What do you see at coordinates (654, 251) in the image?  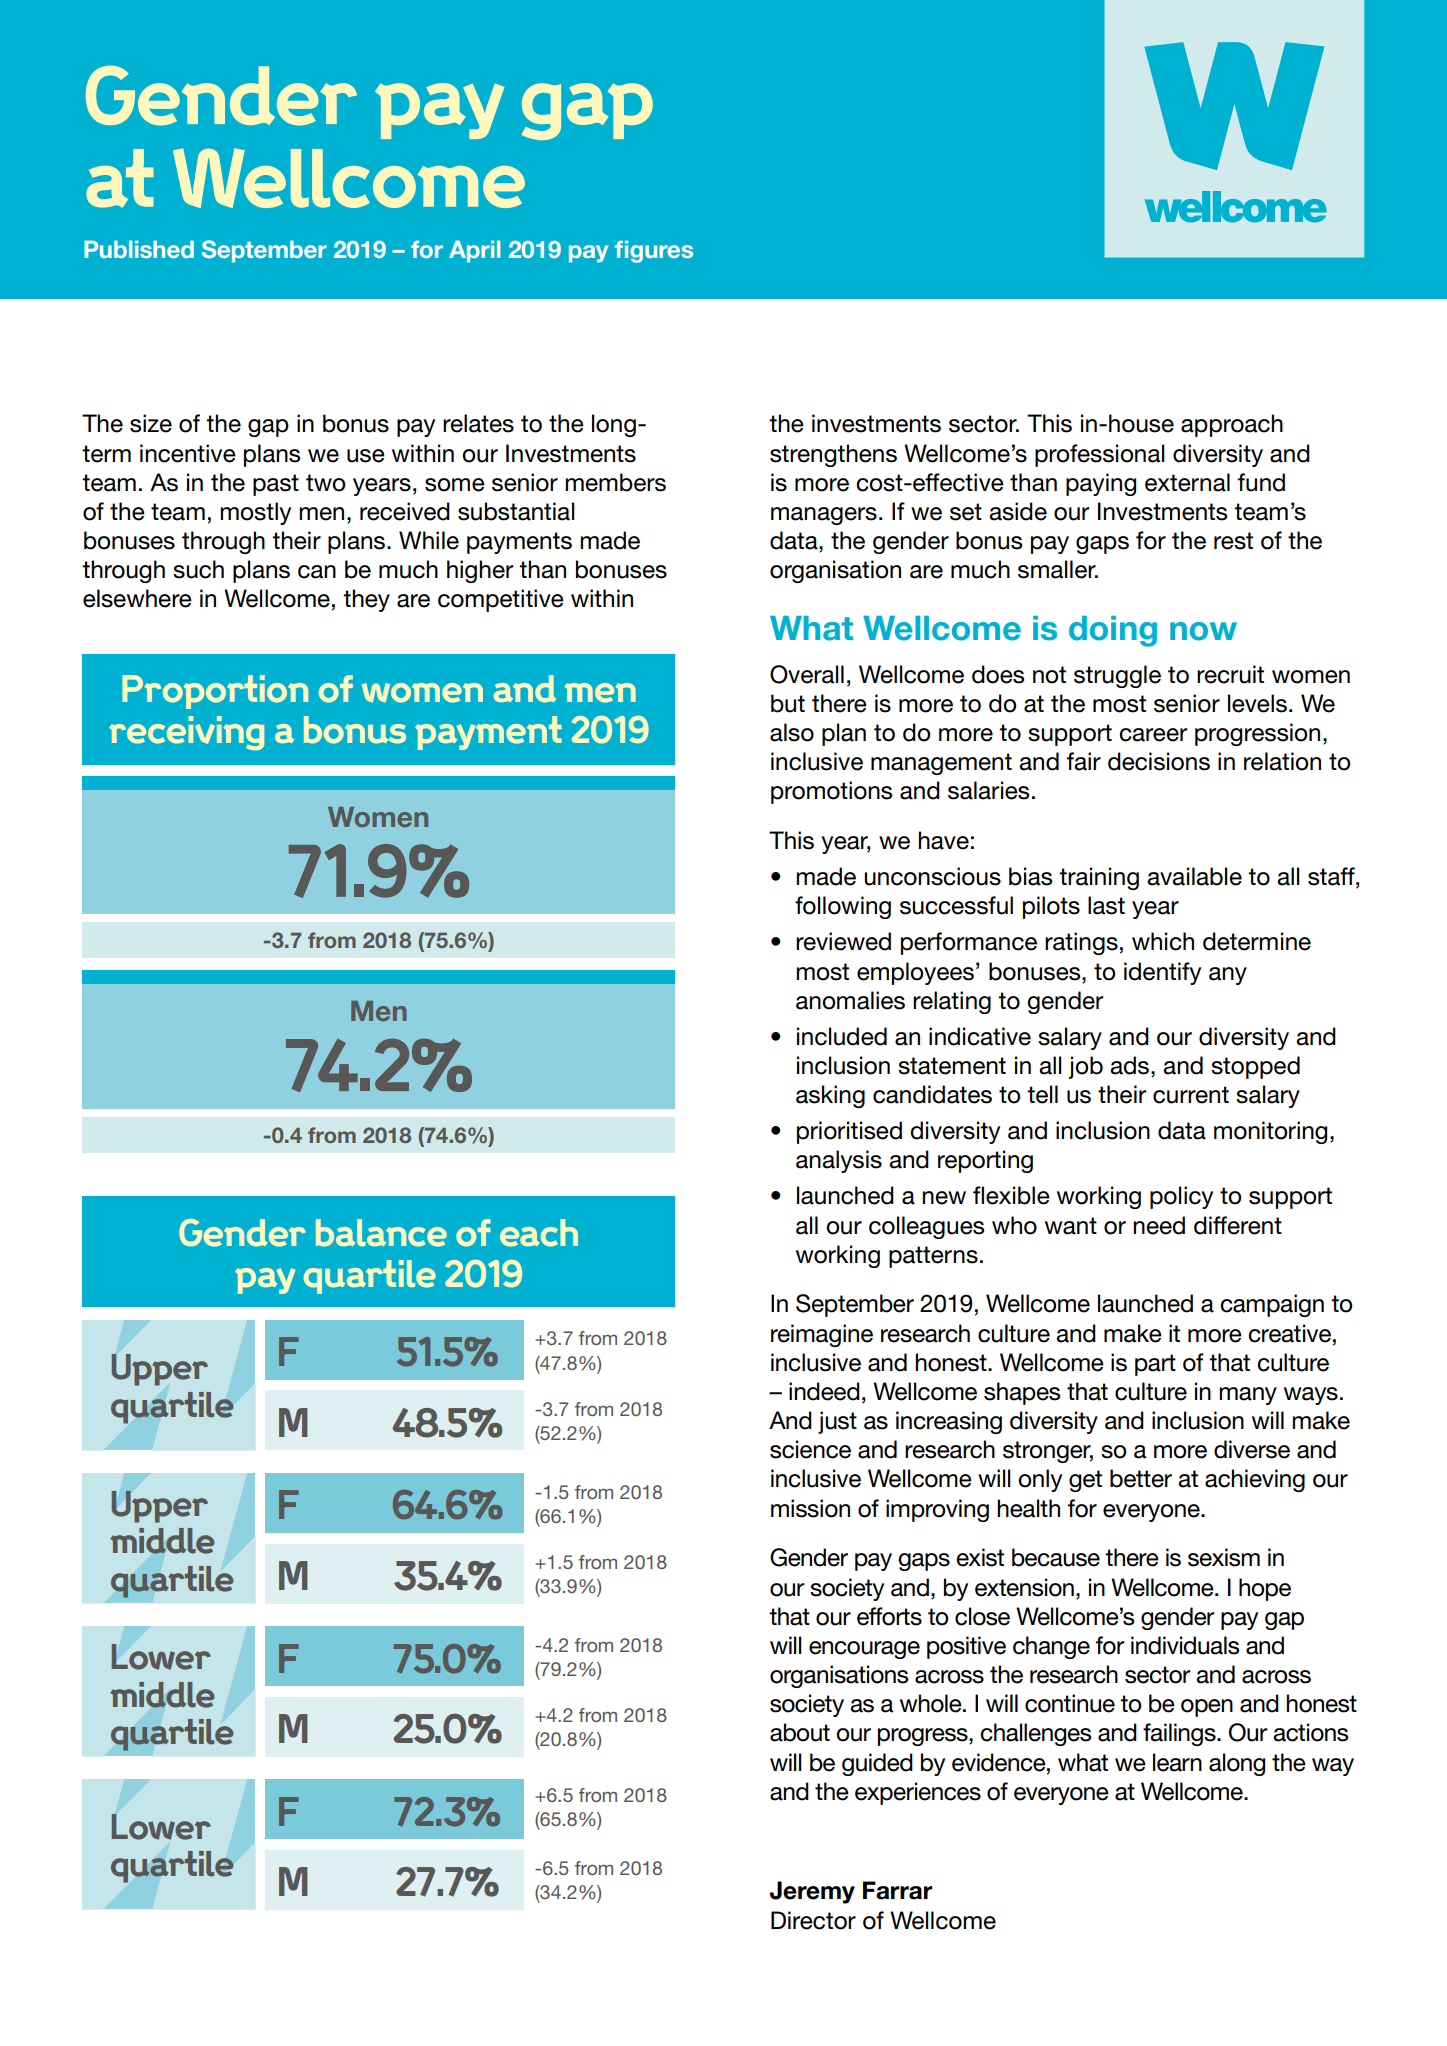 I see `figures` at bounding box center [654, 251].
